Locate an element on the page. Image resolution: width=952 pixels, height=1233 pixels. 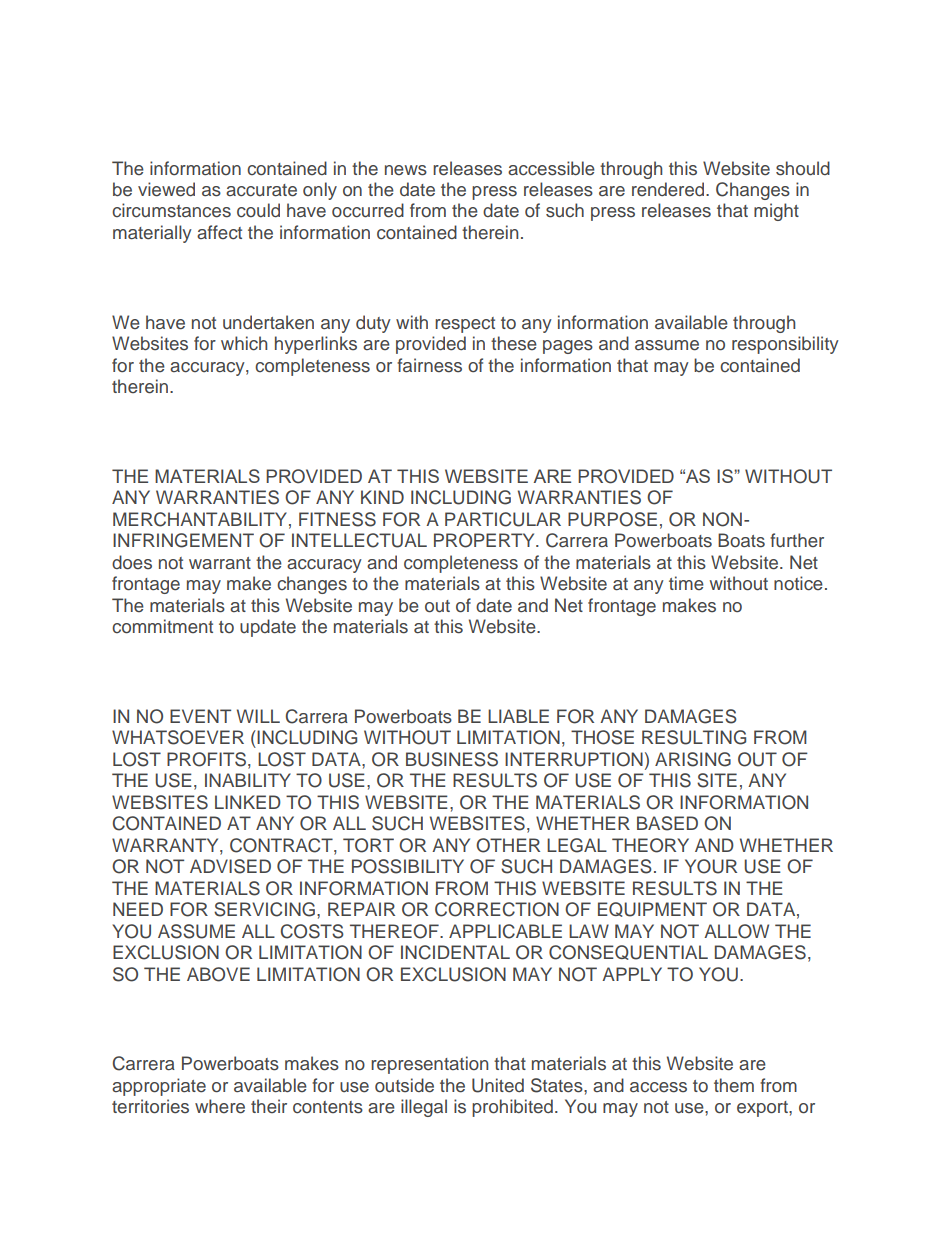
responsibility is located at coordinates (785, 345).
